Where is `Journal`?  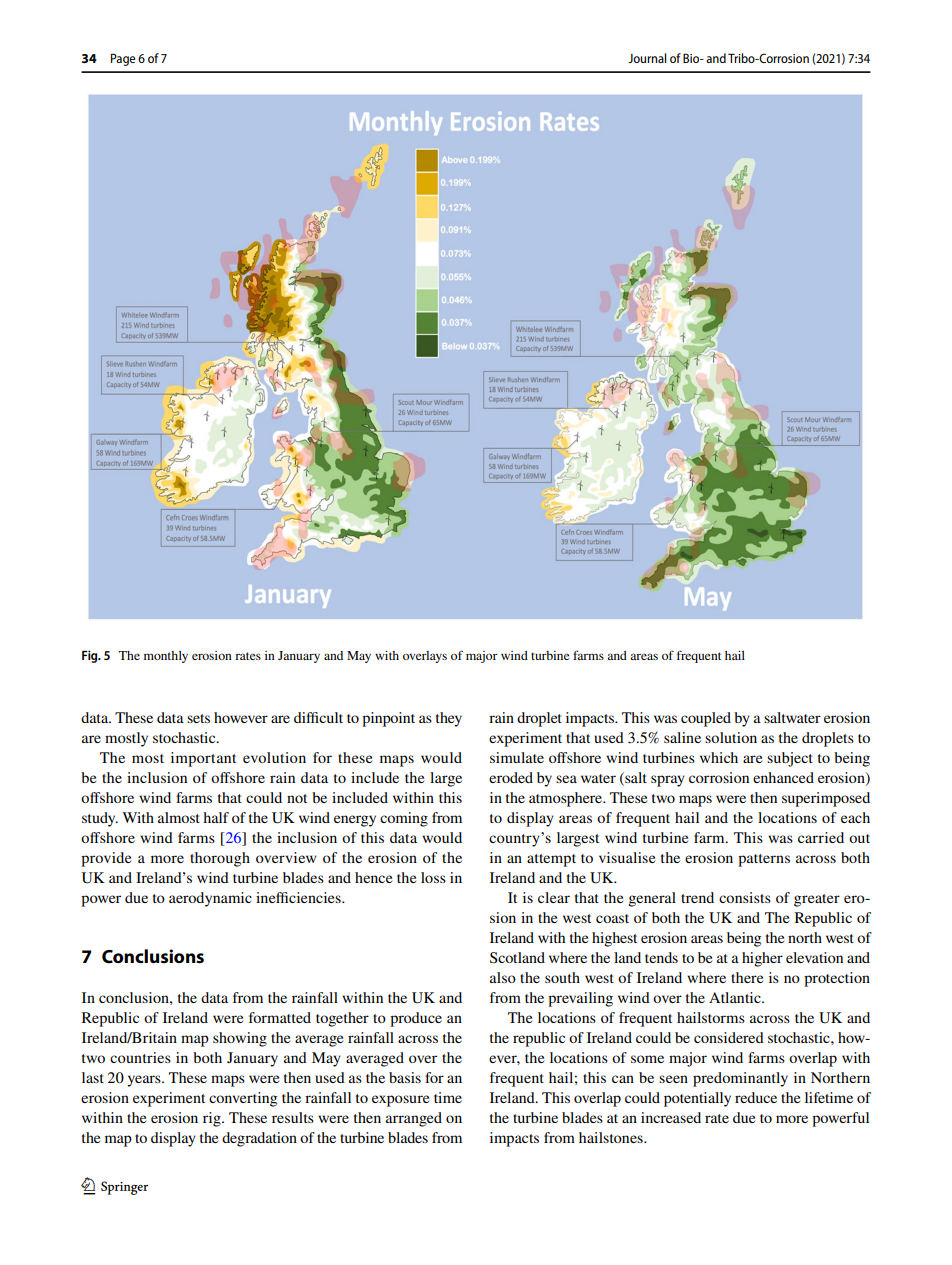 Journal is located at coordinates (647, 58).
